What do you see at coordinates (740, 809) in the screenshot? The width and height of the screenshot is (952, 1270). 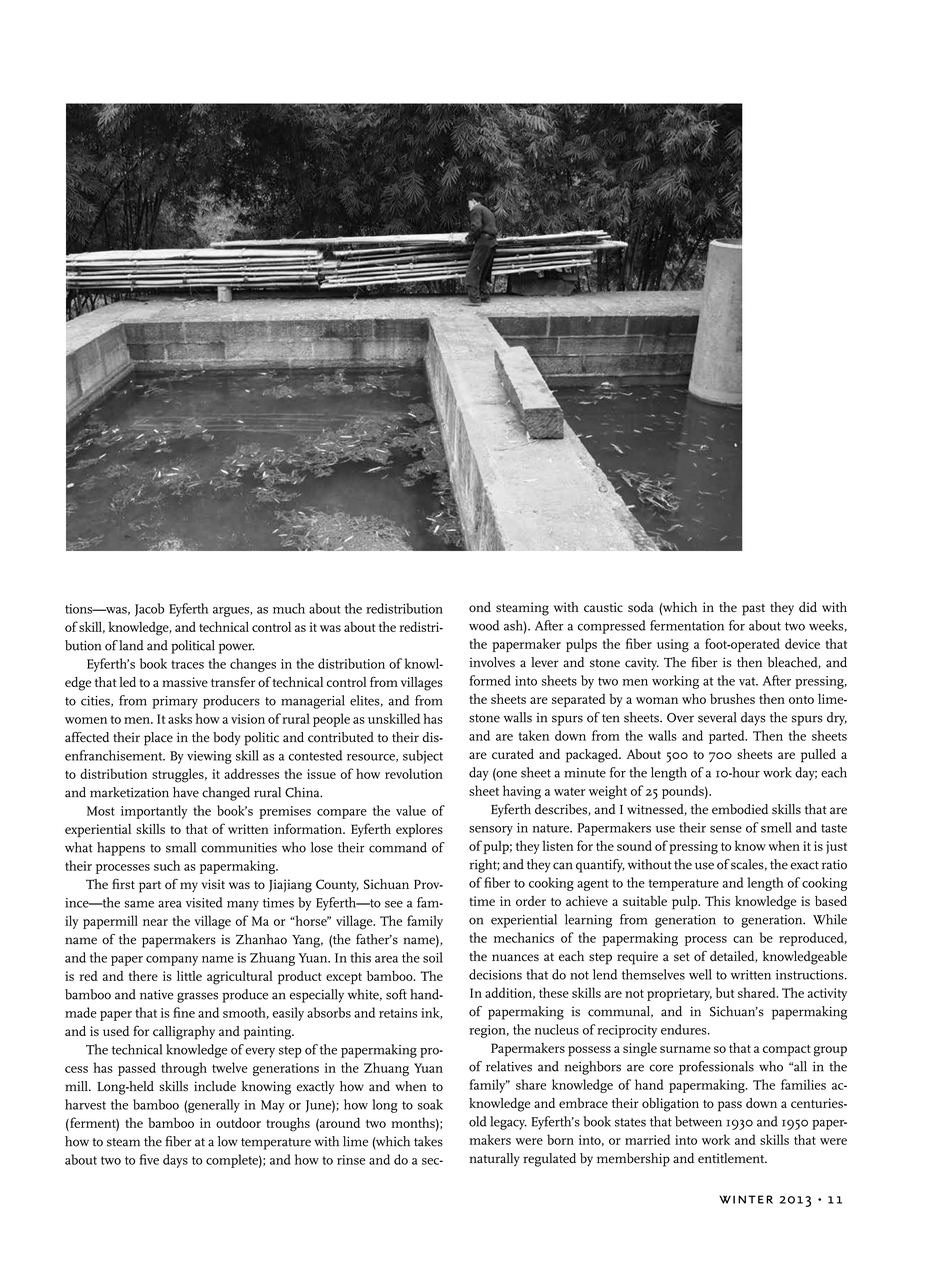 I see `embodied` at bounding box center [740, 809].
